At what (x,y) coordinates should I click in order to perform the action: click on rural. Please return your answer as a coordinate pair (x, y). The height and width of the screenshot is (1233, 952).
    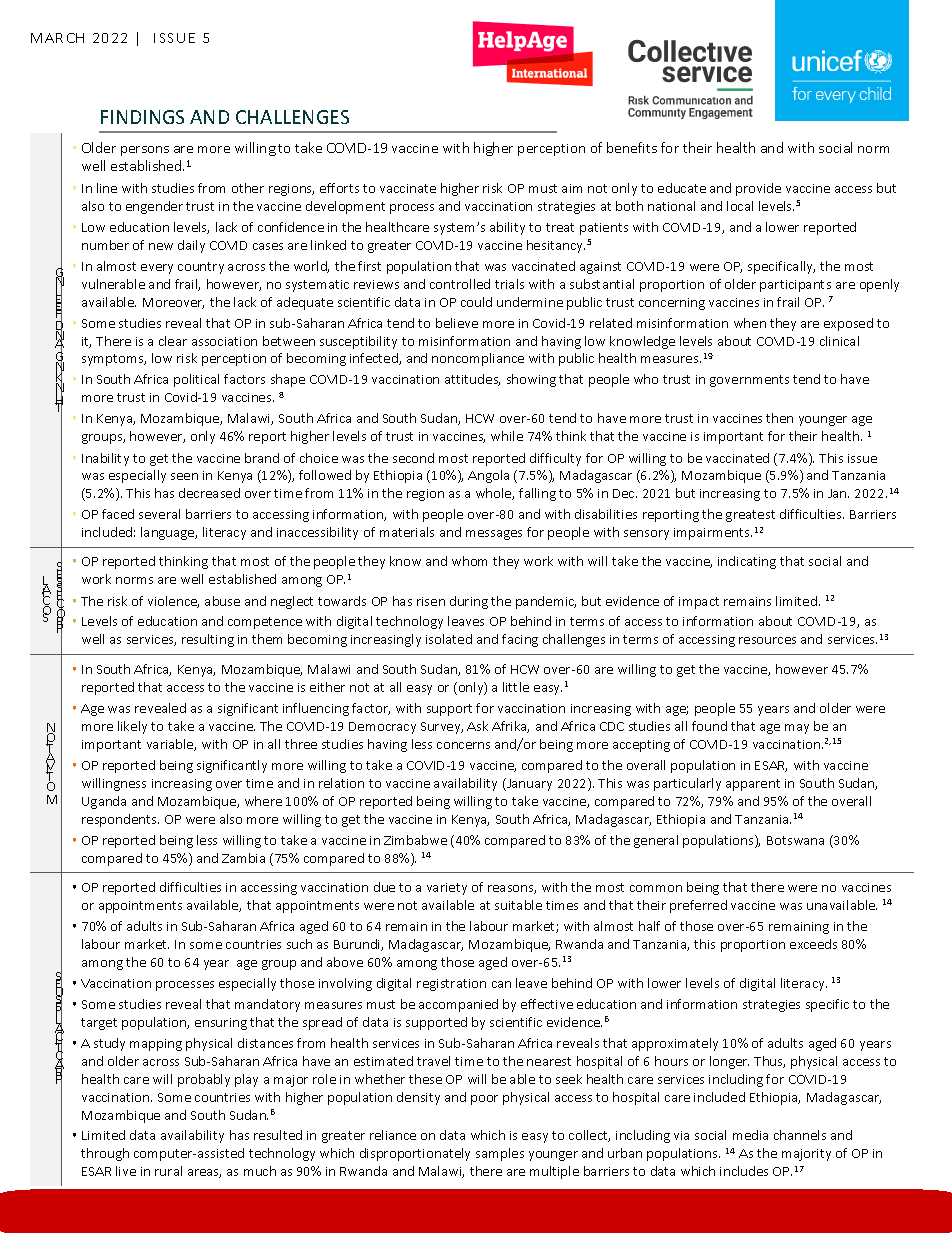
    Looking at the image, I should click on (168, 1171).
